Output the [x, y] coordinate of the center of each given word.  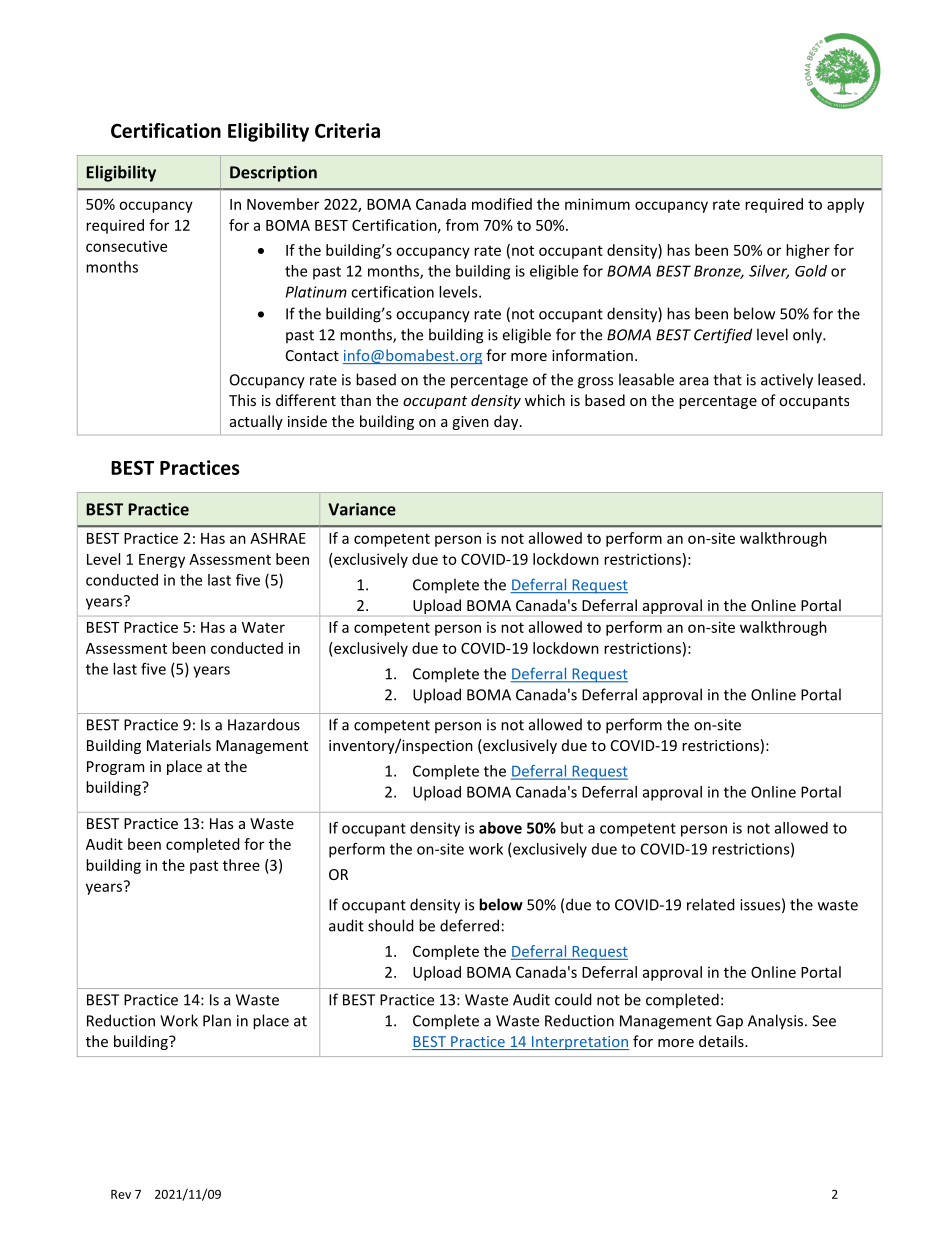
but [572, 828]
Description [273, 174]
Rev [121, 1194]
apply [845, 205]
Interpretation [579, 1043]
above [500, 828]
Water [263, 627]
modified [502, 204]
